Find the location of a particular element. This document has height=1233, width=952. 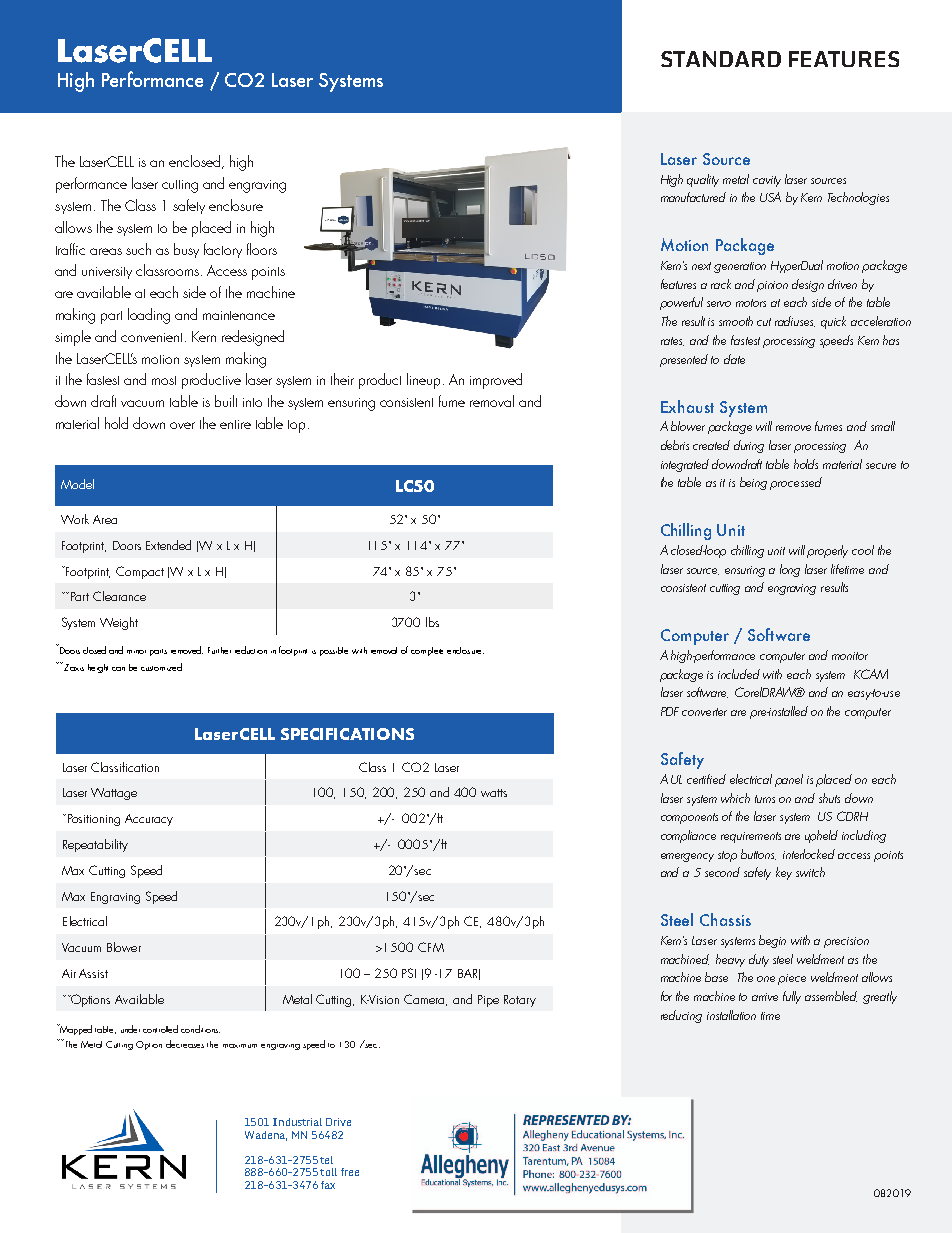

such is located at coordinates (138, 249).
